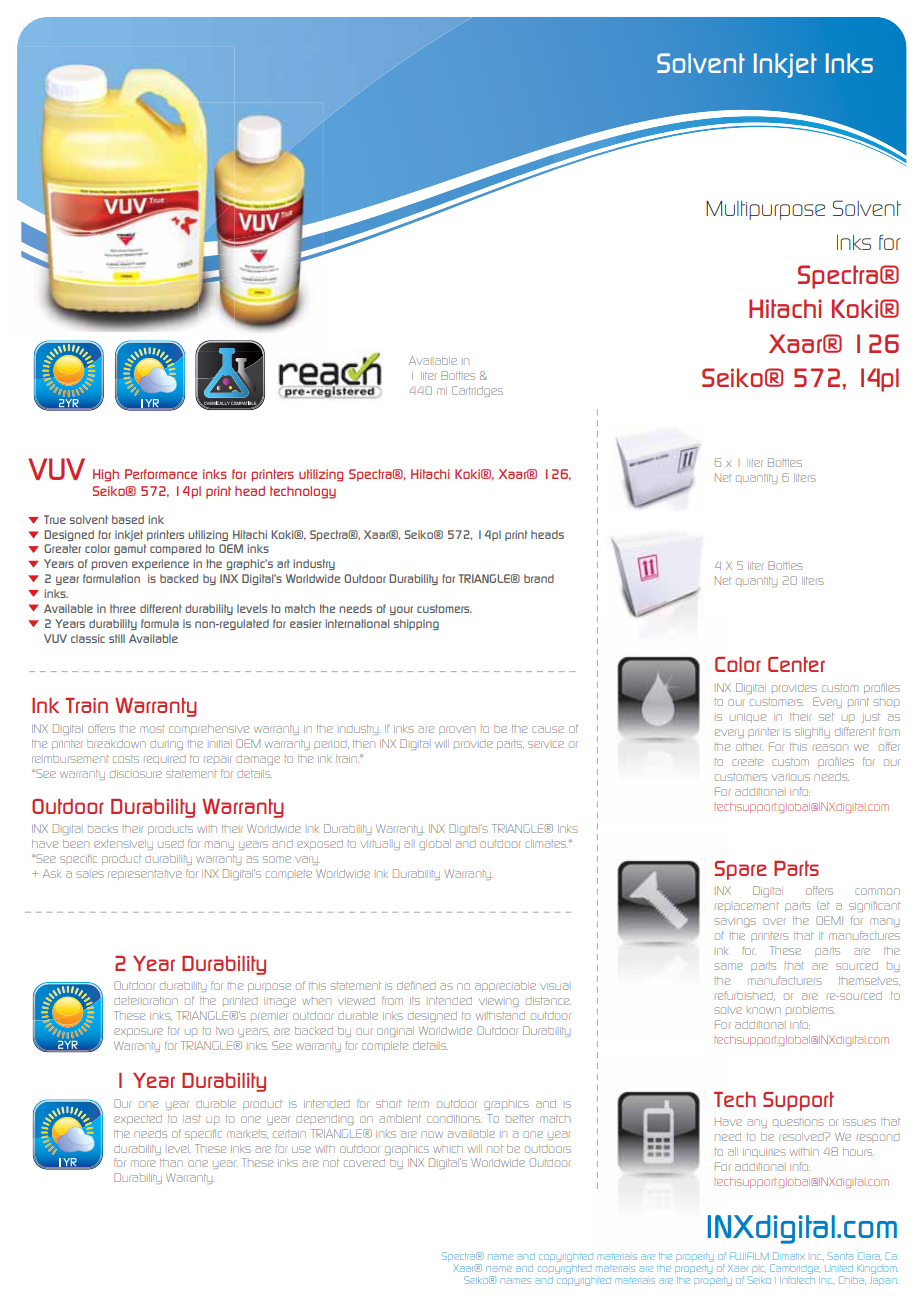 This image has width=924, height=1308. What do you see at coordinates (152, 729) in the image?
I see `most` at bounding box center [152, 729].
